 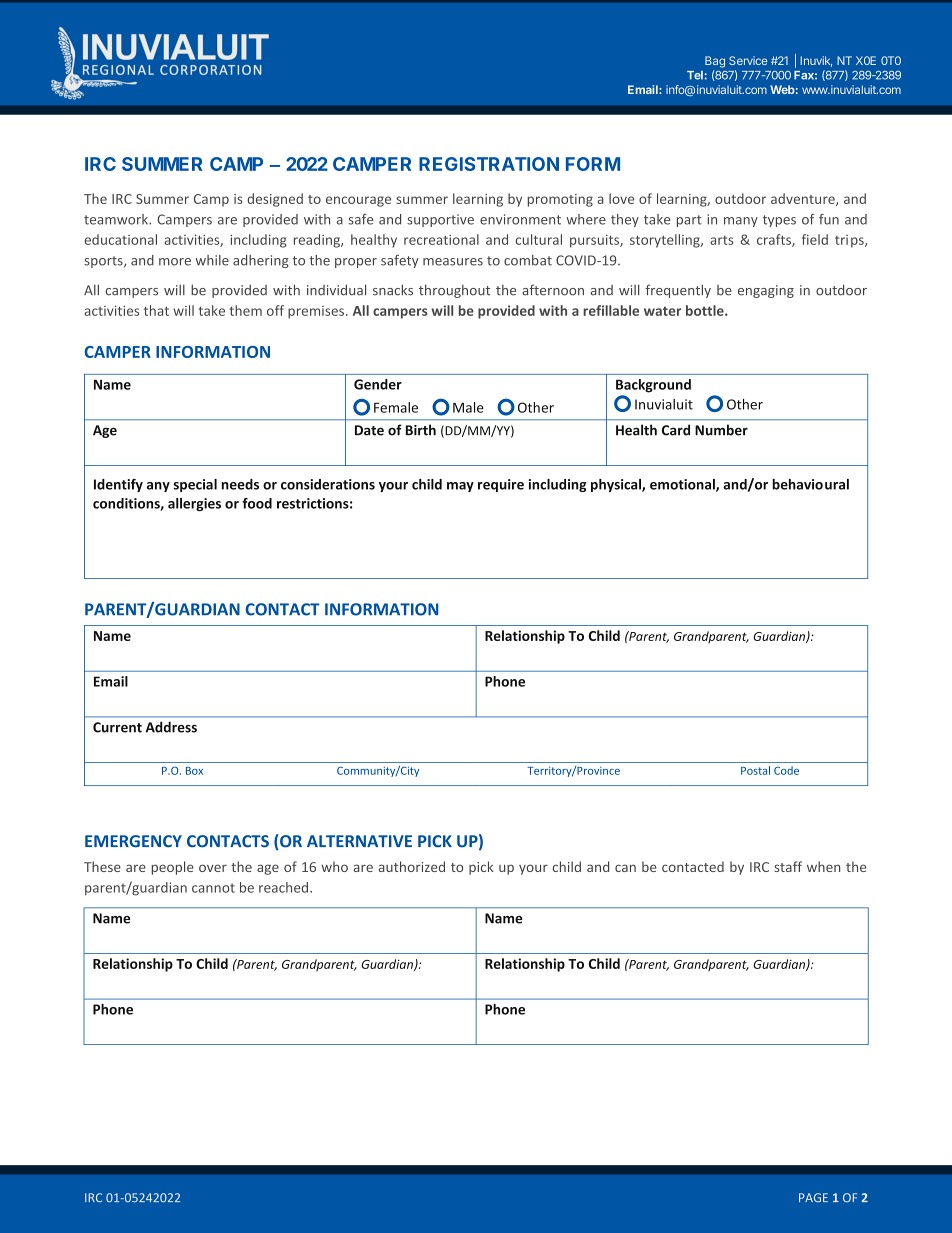 What do you see at coordinates (194, 771) in the image?
I see `Box` at bounding box center [194, 771].
